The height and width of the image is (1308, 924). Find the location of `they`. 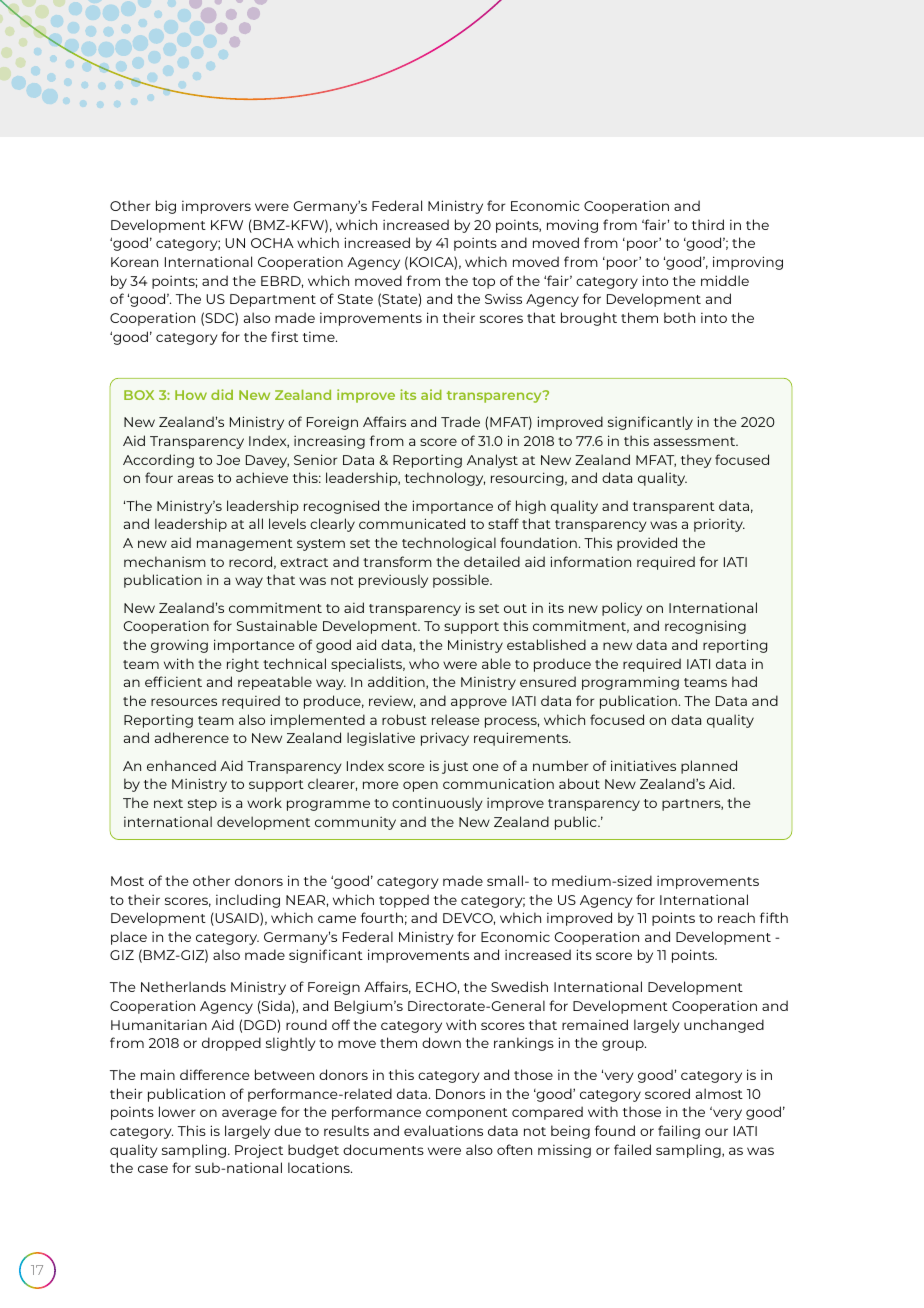

they is located at coordinates (696, 461).
